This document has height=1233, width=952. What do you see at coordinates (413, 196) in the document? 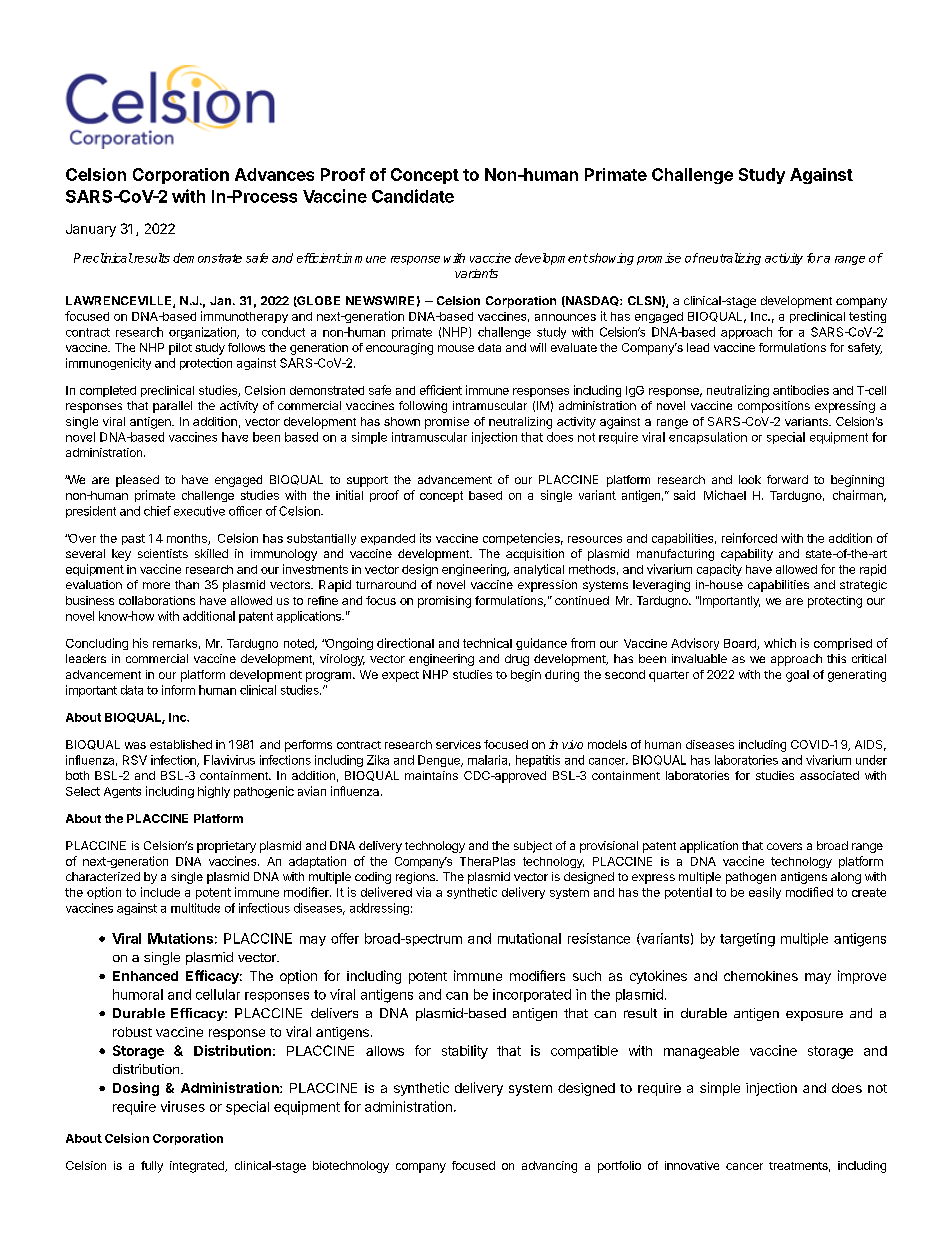
I see `Candidate` at bounding box center [413, 196].
